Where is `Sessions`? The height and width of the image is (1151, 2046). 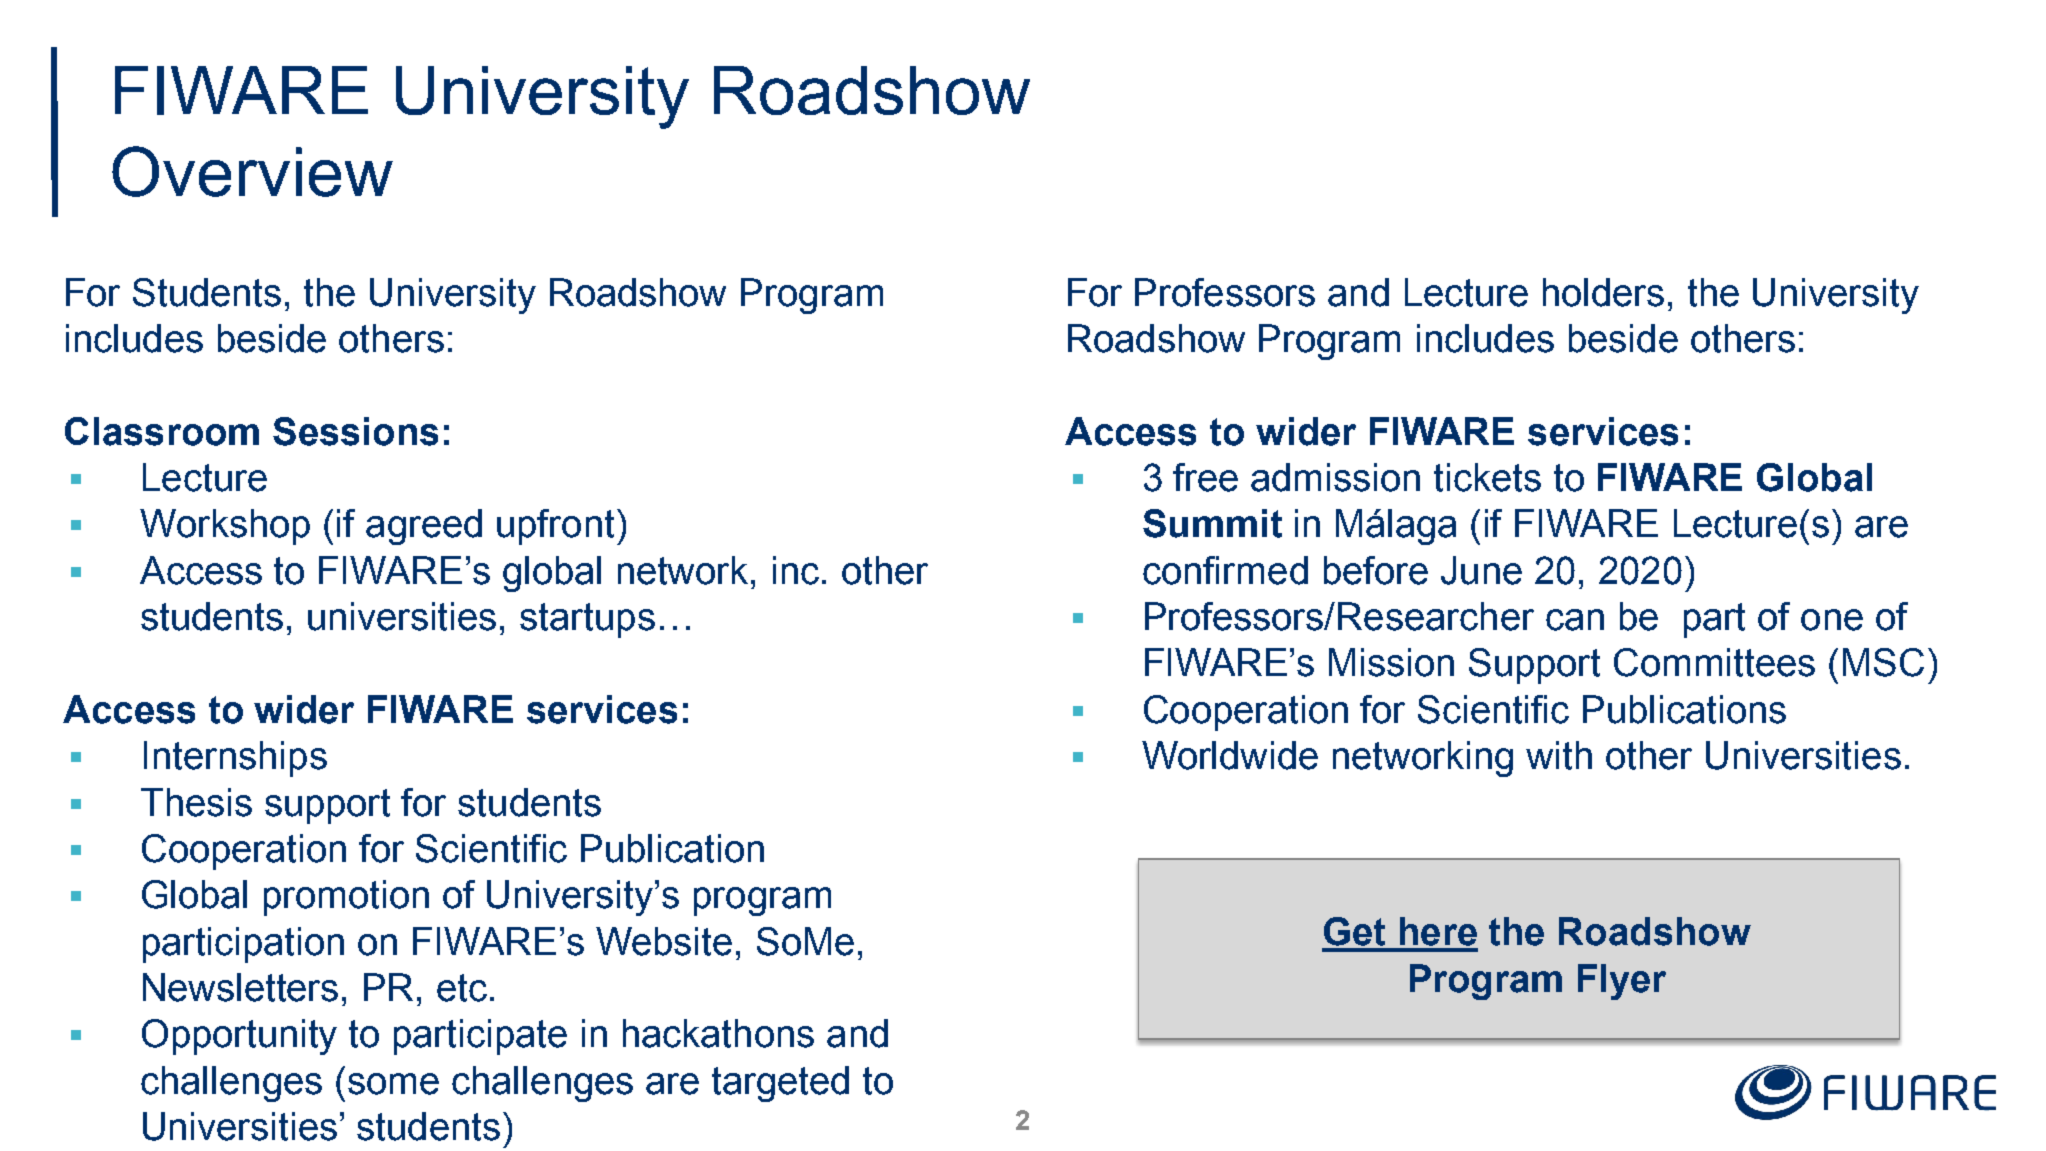
Sessions is located at coordinates (355, 431).
